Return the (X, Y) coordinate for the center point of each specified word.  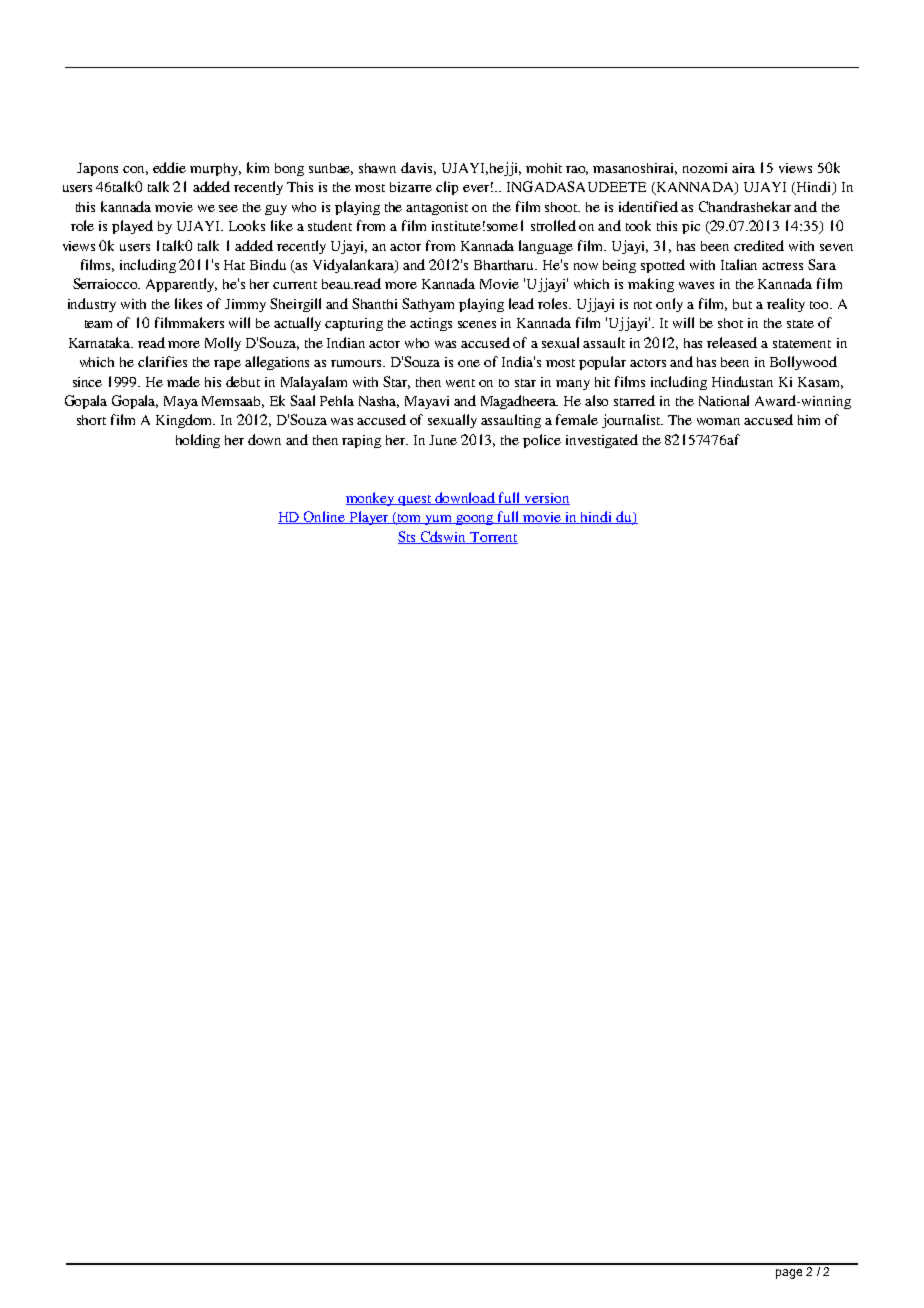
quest (415, 500)
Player (369, 518)
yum (439, 520)
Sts (408, 537)
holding (198, 441)
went (460, 383)
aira (743, 168)
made (183, 381)
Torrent (493, 538)
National (724, 400)
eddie (169, 167)
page (789, 1274)
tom (410, 519)
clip (447, 188)
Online (325, 517)
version (546, 499)
